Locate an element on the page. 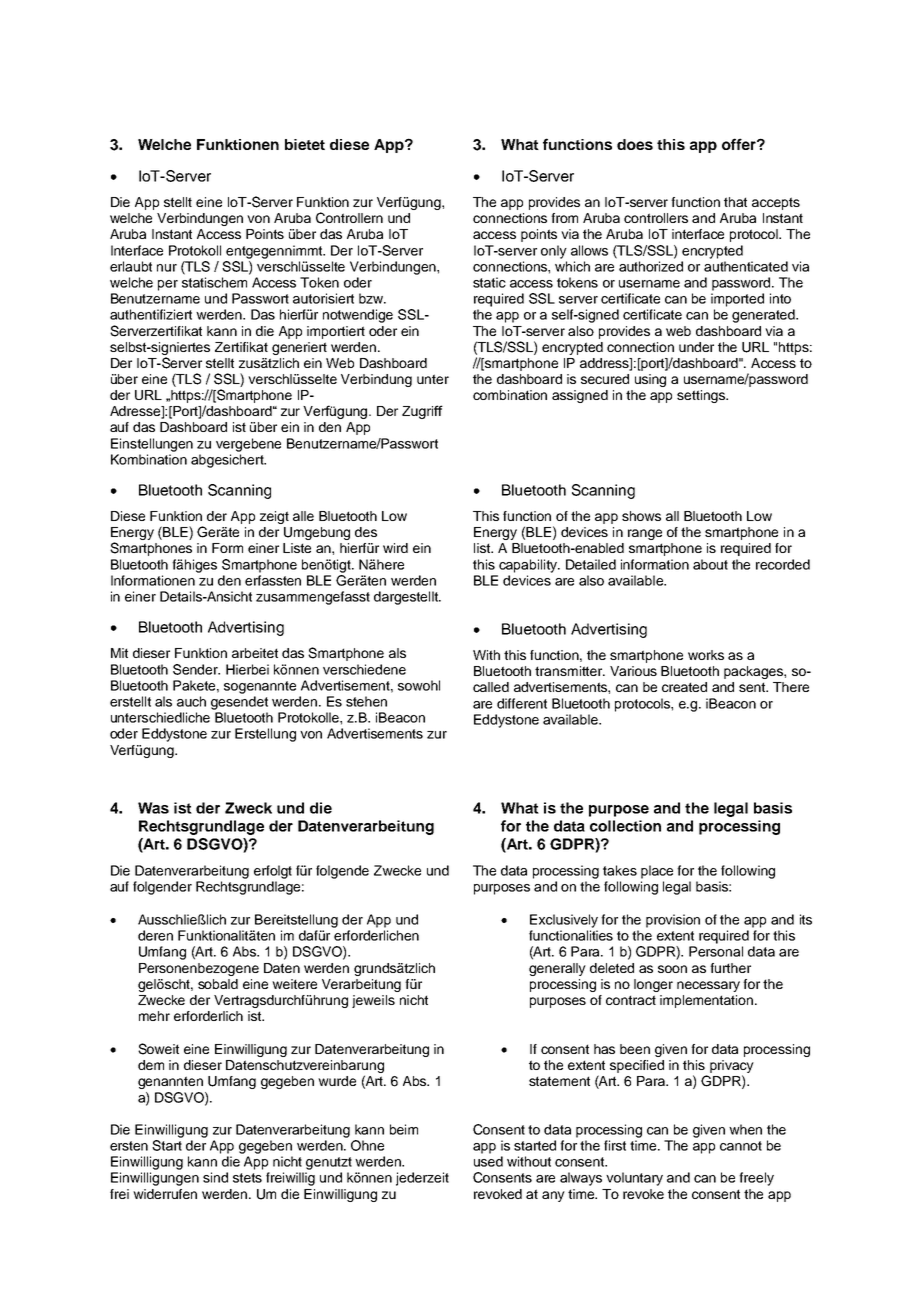 The image size is (924, 1308). place is located at coordinates (657, 872).
